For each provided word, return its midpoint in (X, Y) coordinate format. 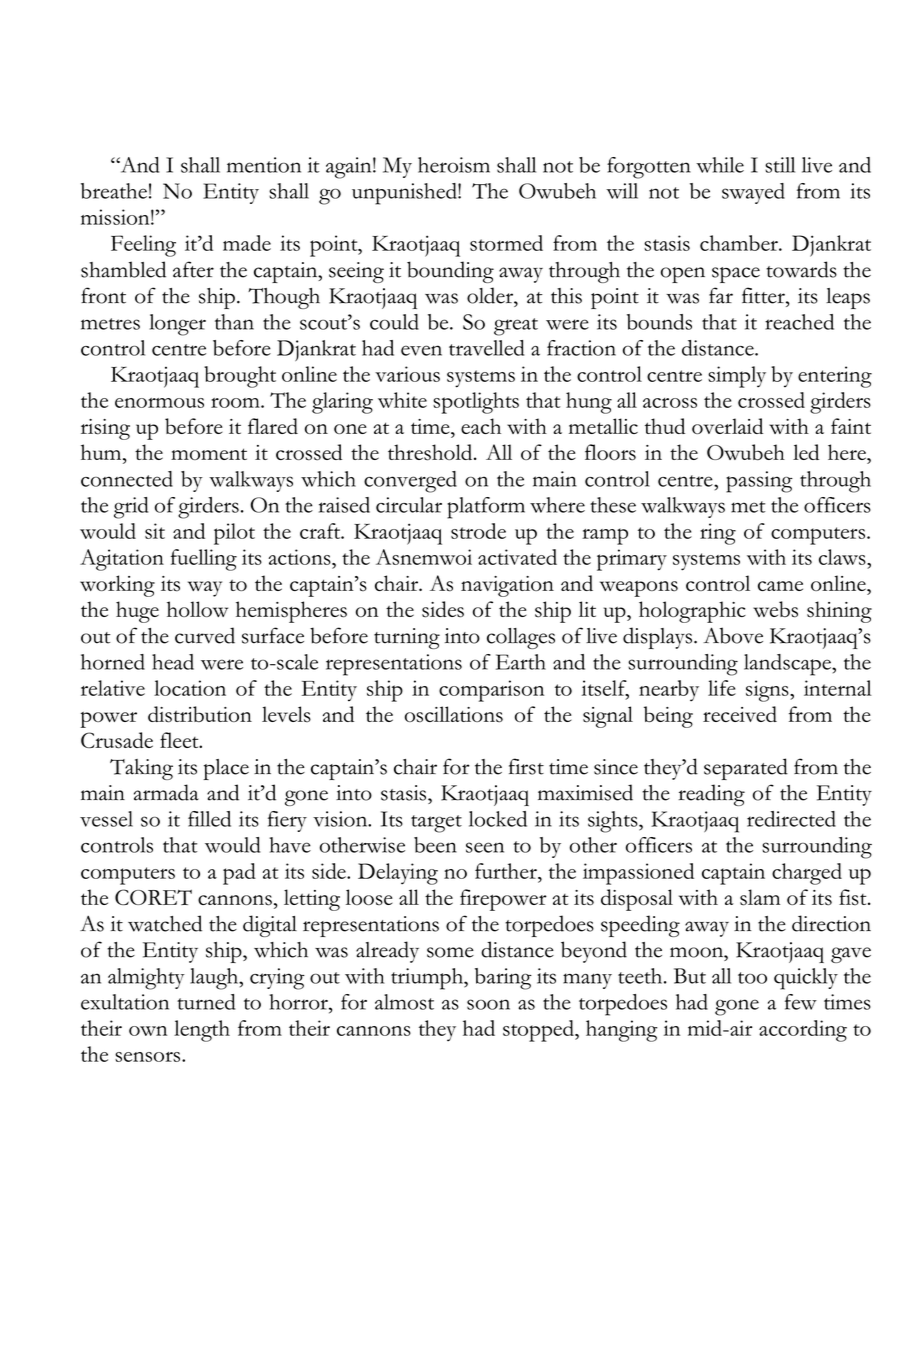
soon (488, 1004)
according (803, 1031)
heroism (454, 165)
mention (264, 165)
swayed (753, 193)
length (202, 1031)
